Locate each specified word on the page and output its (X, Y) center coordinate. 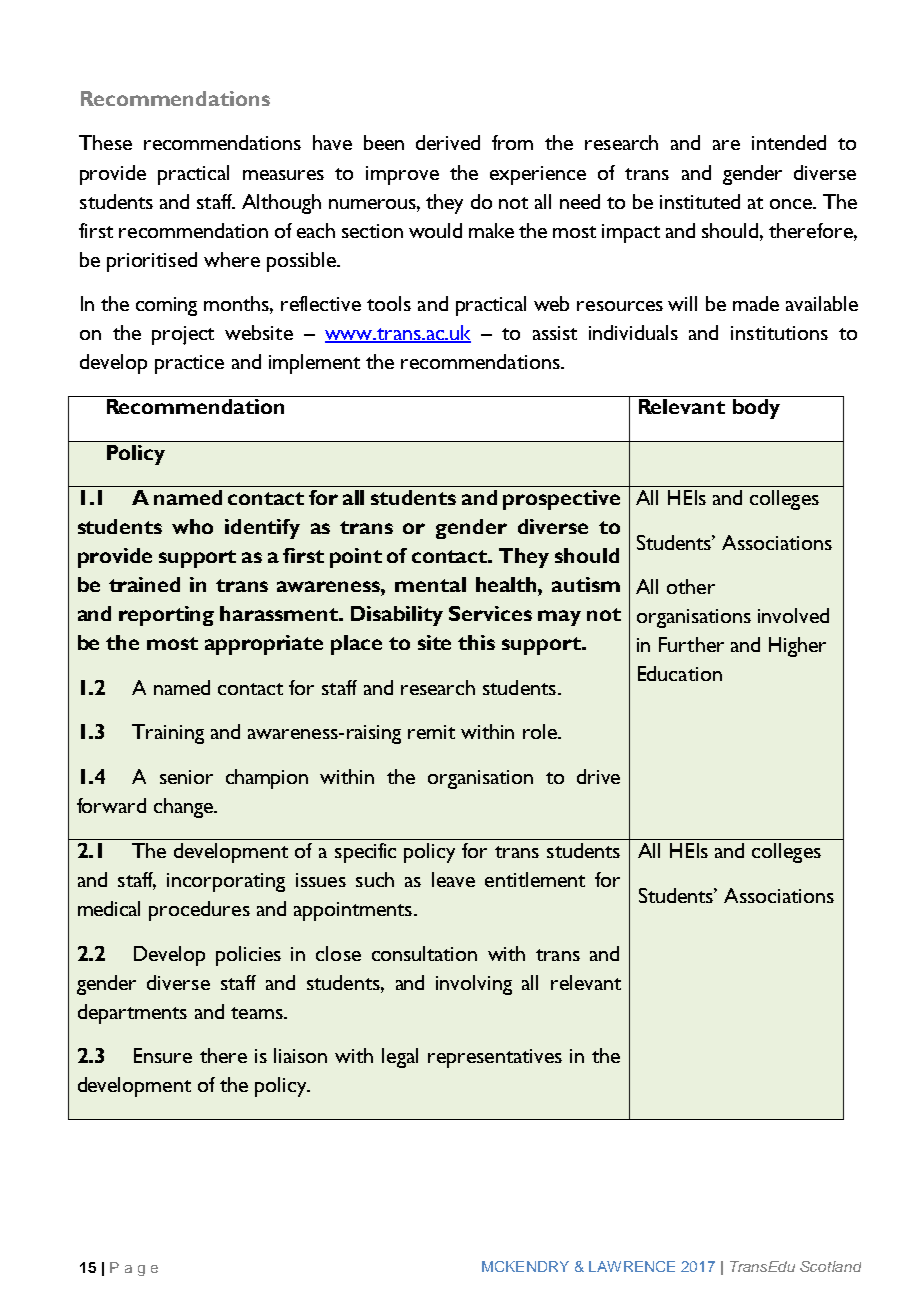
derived (448, 142)
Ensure (163, 1055)
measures (283, 175)
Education (680, 673)
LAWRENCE (632, 1266)
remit (431, 732)
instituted (700, 201)
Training (168, 734)
